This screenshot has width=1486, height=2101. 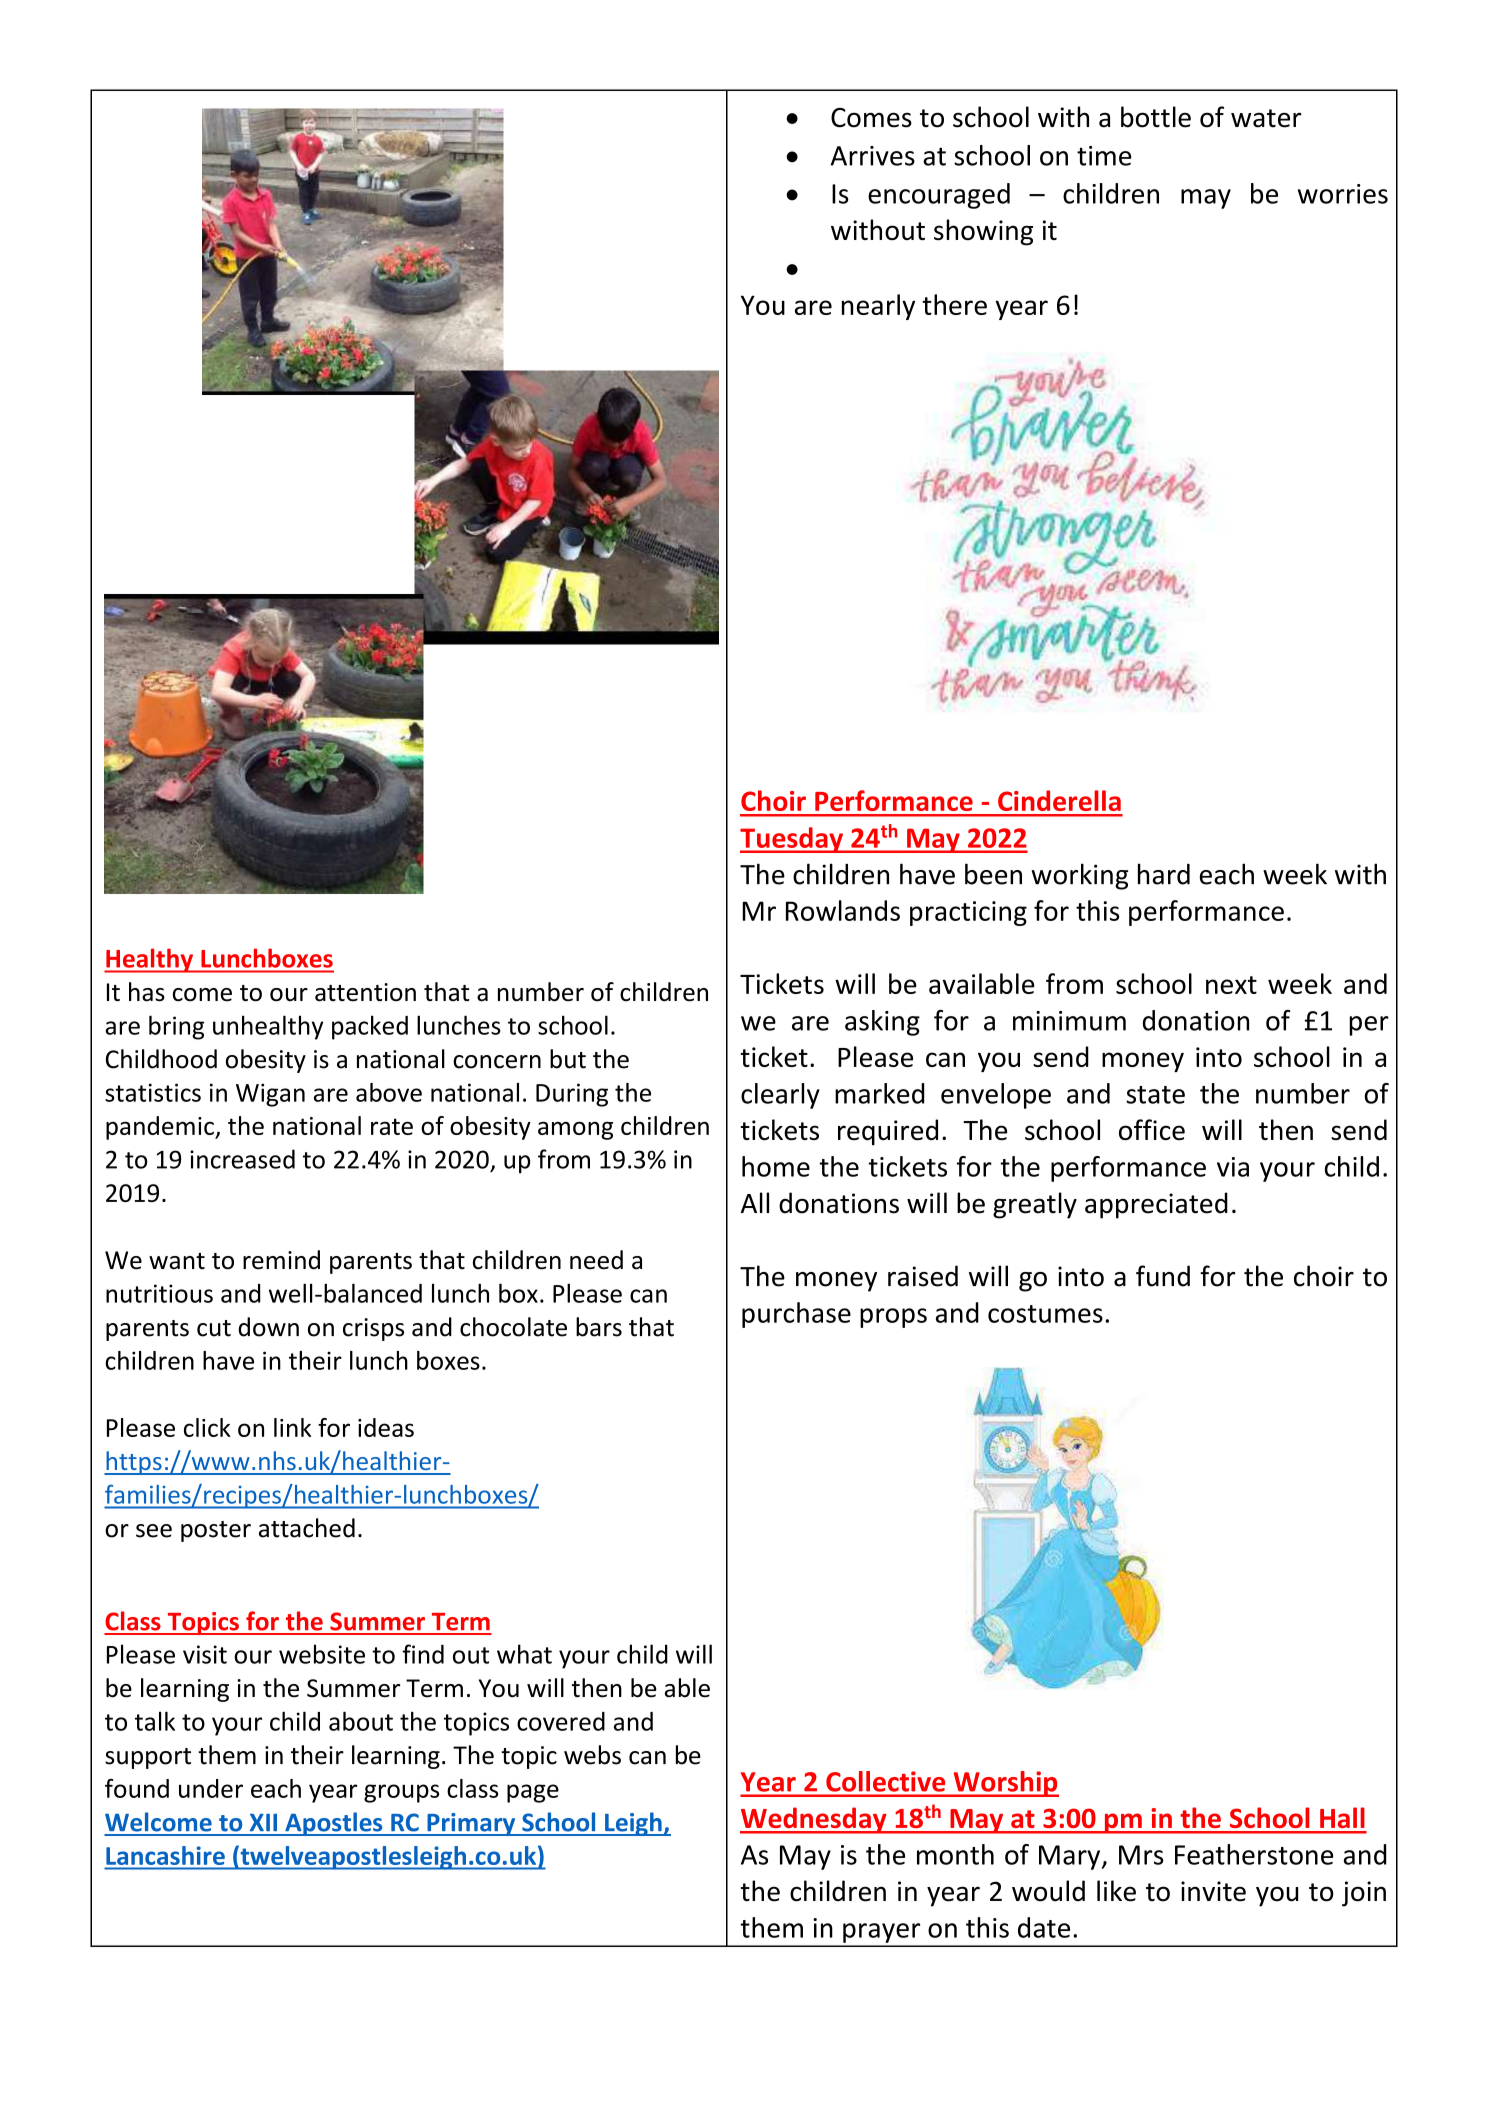 What do you see at coordinates (939, 196) in the screenshot?
I see `encouraged` at bounding box center [939, 196].
